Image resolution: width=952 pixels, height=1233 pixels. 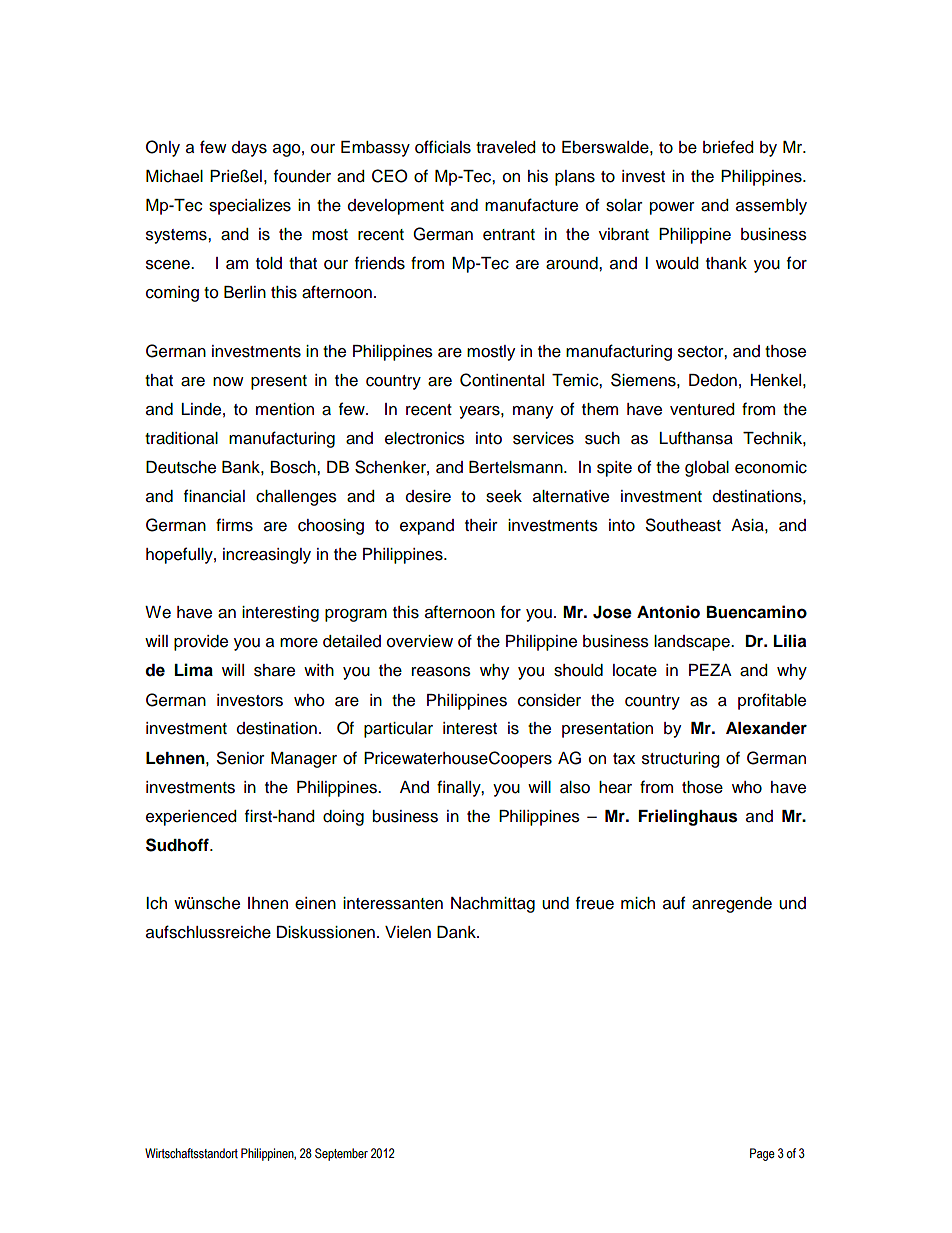 What do you see at coordinates (201, 643) in the screenshot?
I see `provide` at bounding box center [201, 643].
